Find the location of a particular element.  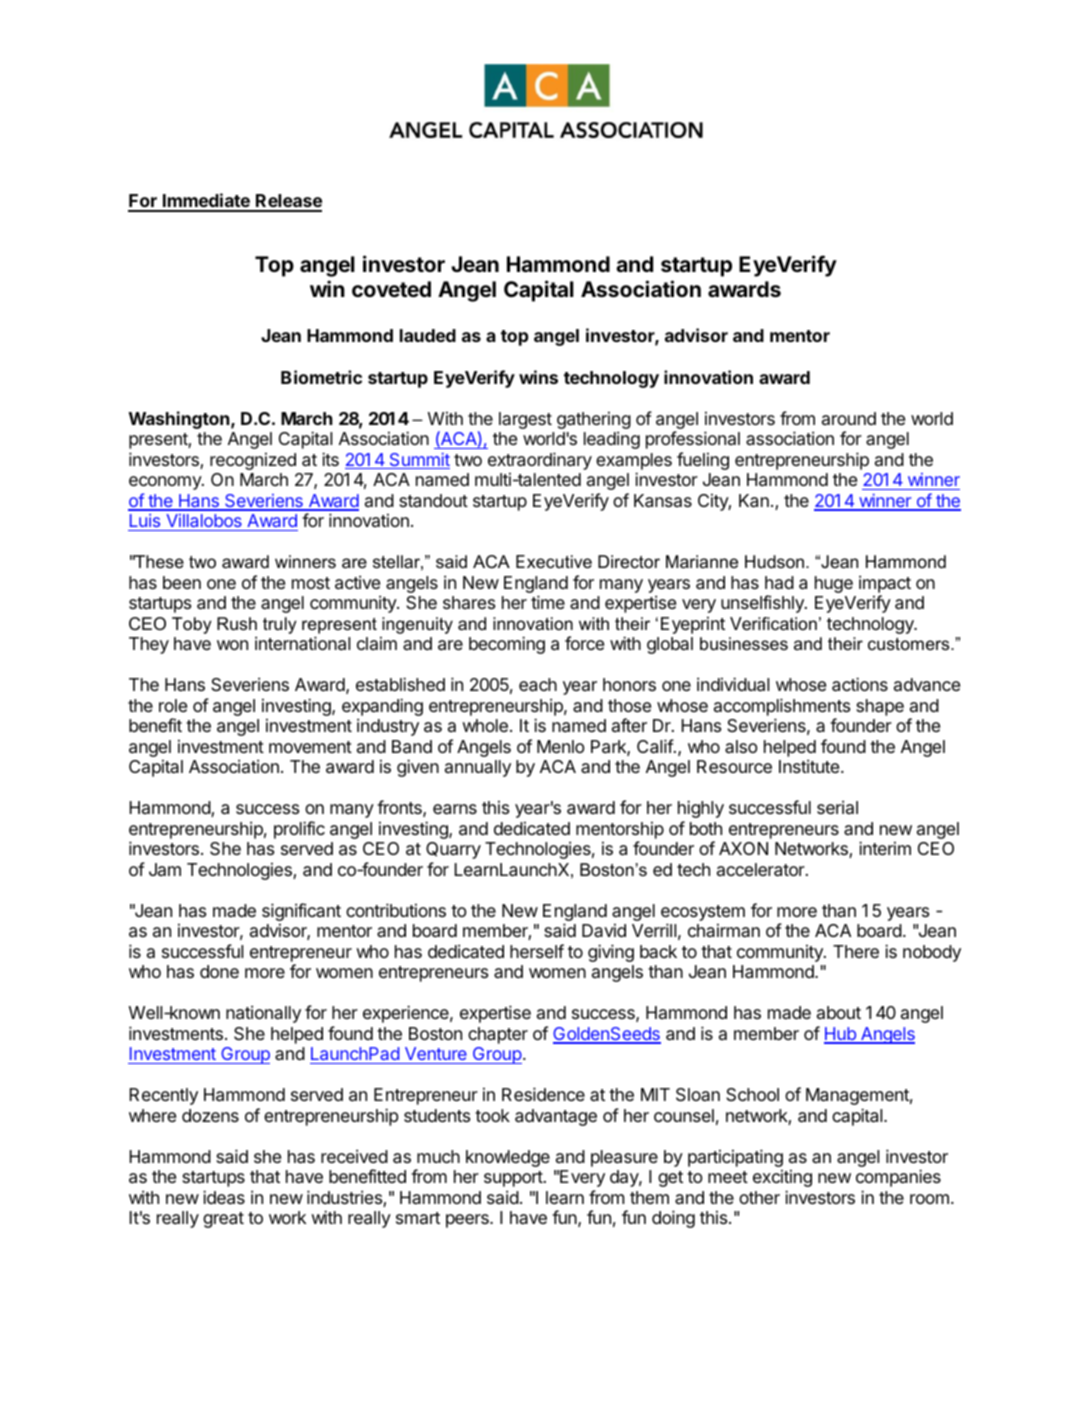

movement is located at coordinates (310, 747).
